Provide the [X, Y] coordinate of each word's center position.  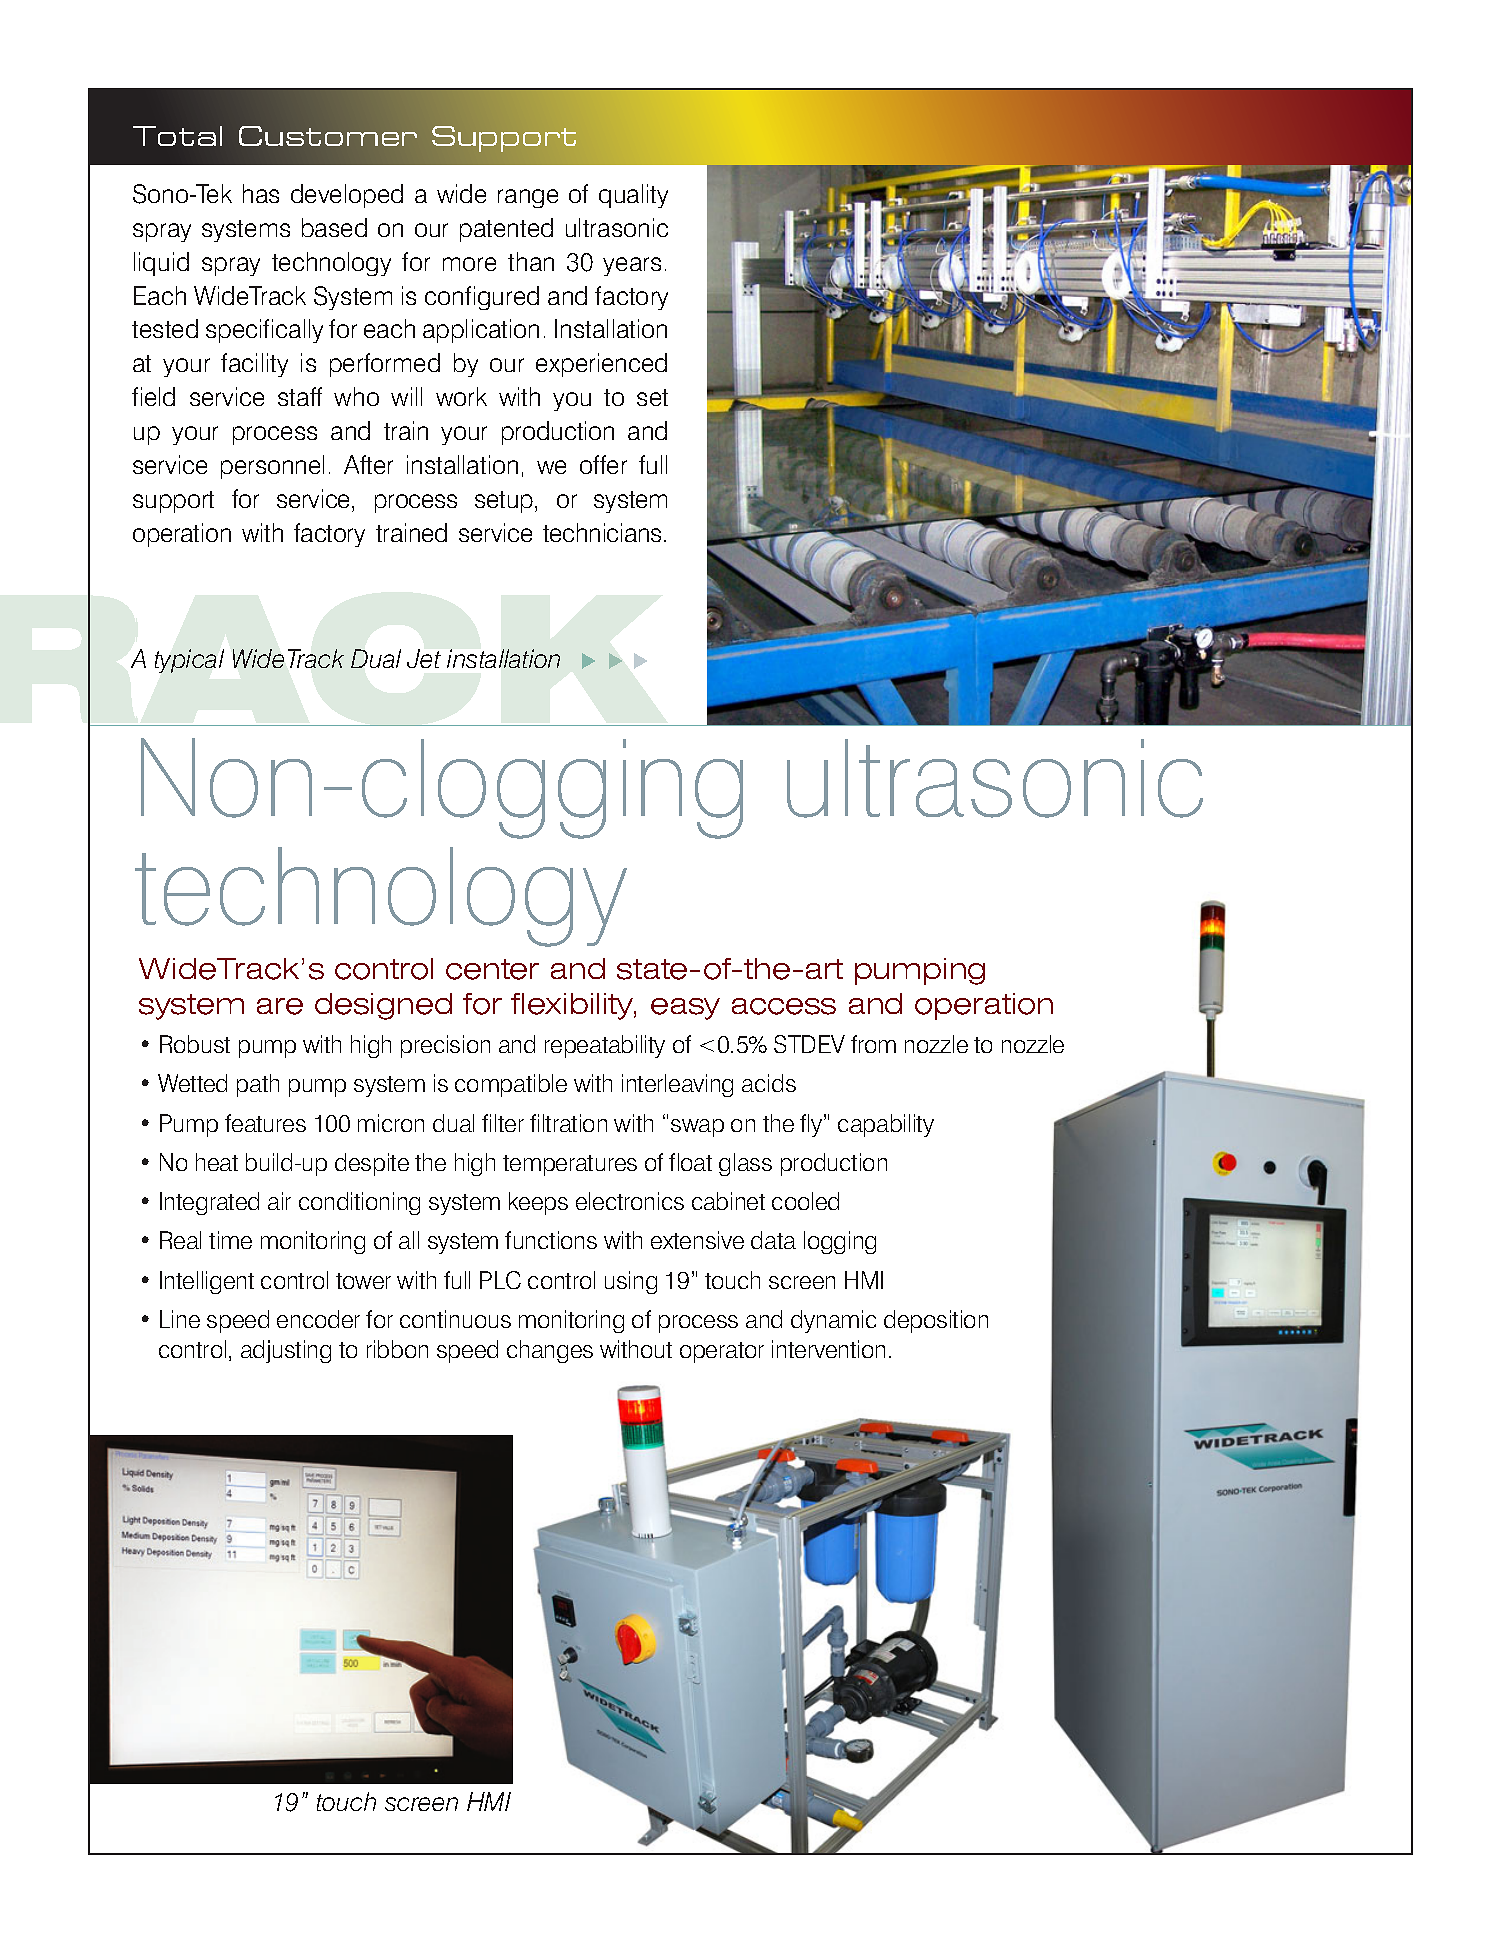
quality [633, 196]
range [528, 198]
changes [550, 1351]
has [261, 193]
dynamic [833, 1321]
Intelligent [207, 1282]
